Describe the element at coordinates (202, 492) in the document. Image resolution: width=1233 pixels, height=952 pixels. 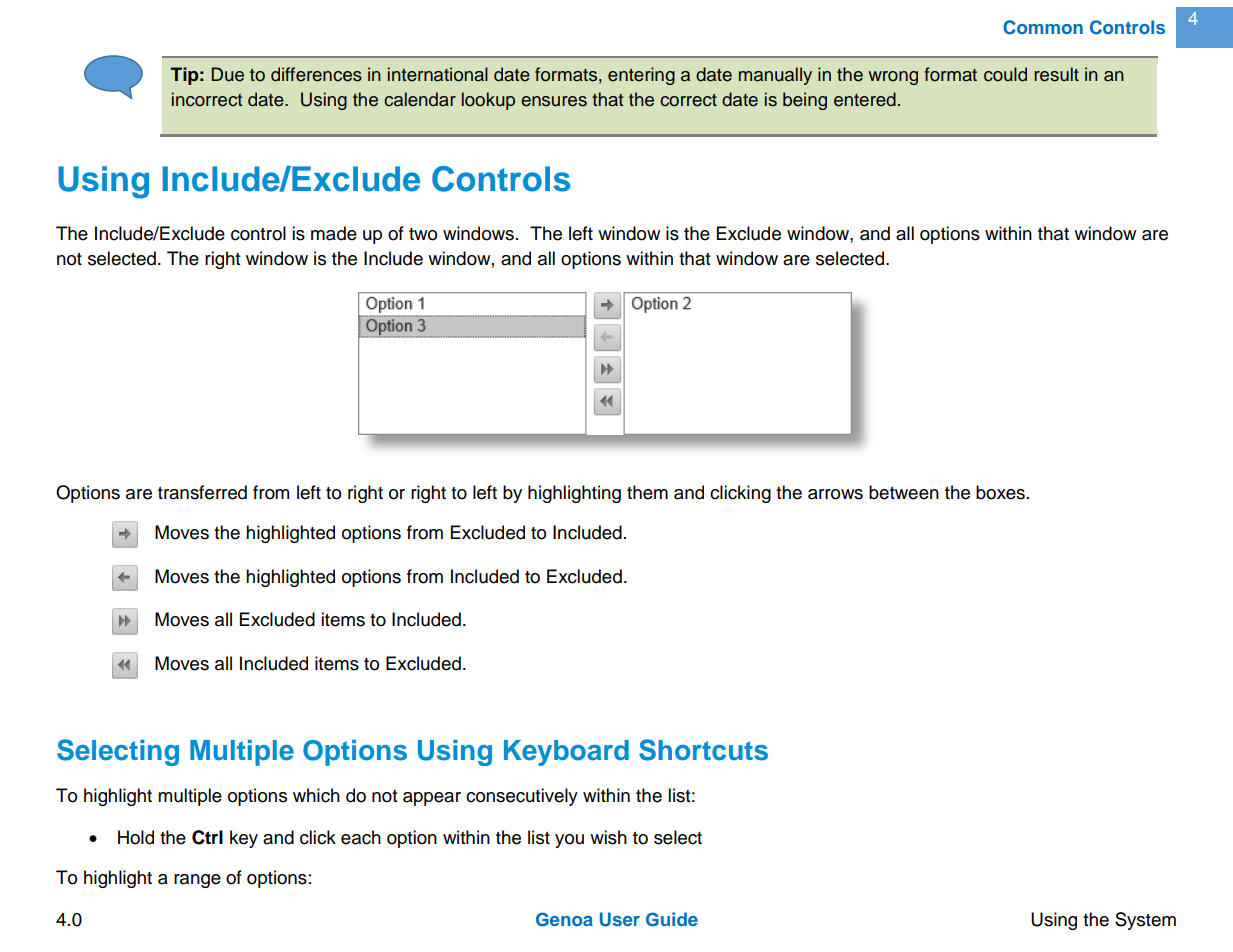
I see `transferred` at that location.
